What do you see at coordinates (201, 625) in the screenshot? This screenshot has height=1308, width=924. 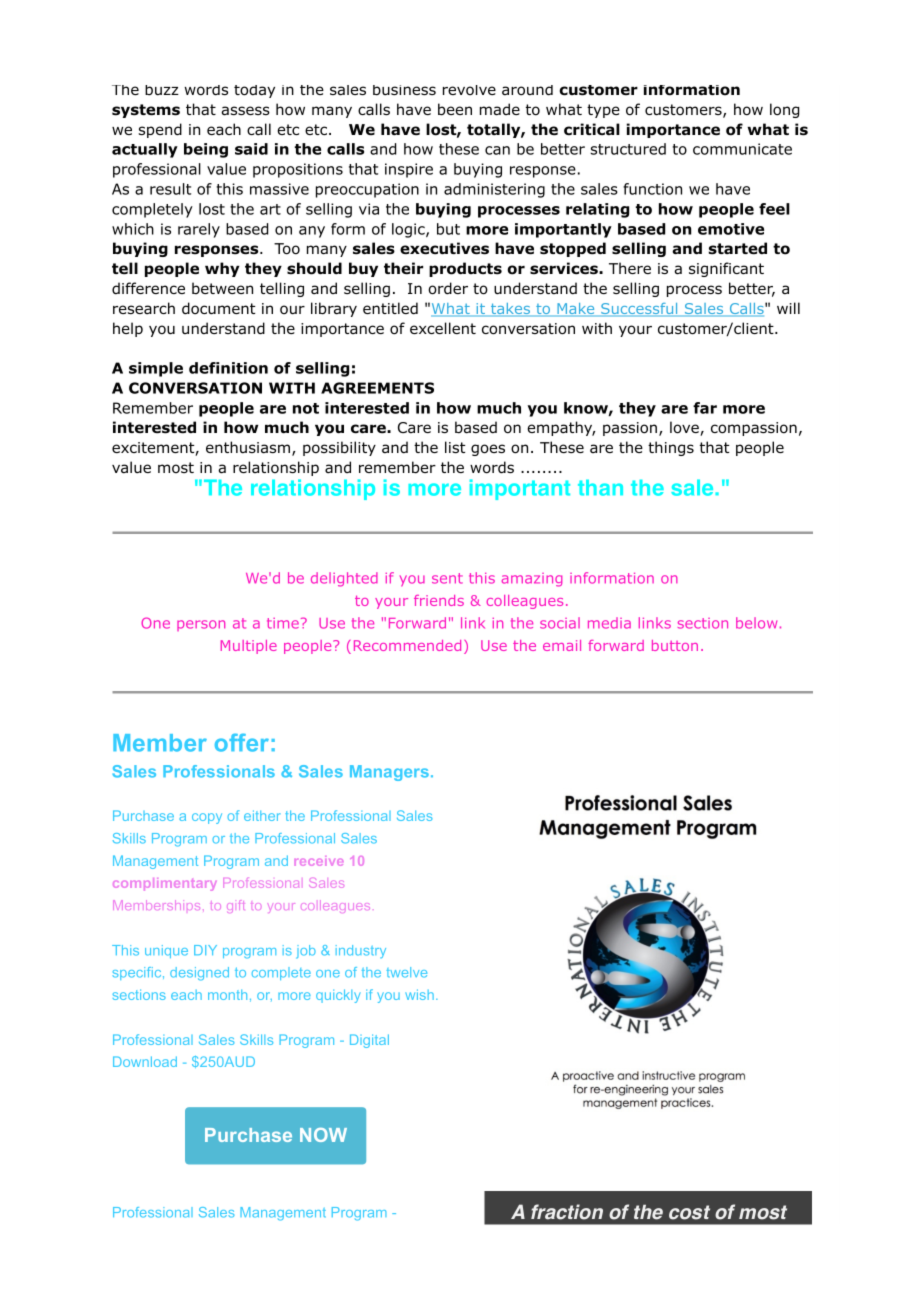 I see `person` at bounding box center [201, 625].
